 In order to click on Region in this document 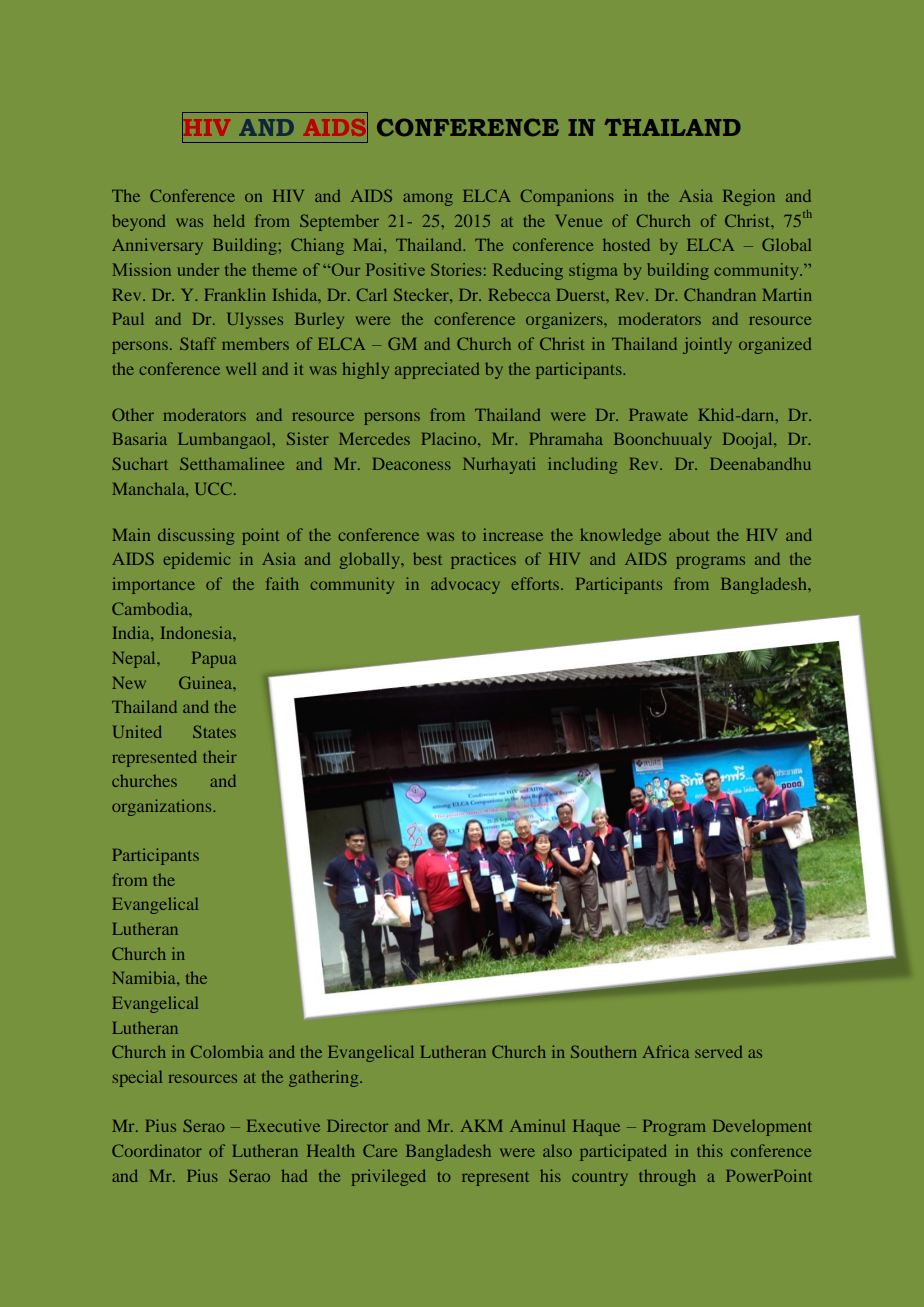, I will do `click(749, 197)`.
